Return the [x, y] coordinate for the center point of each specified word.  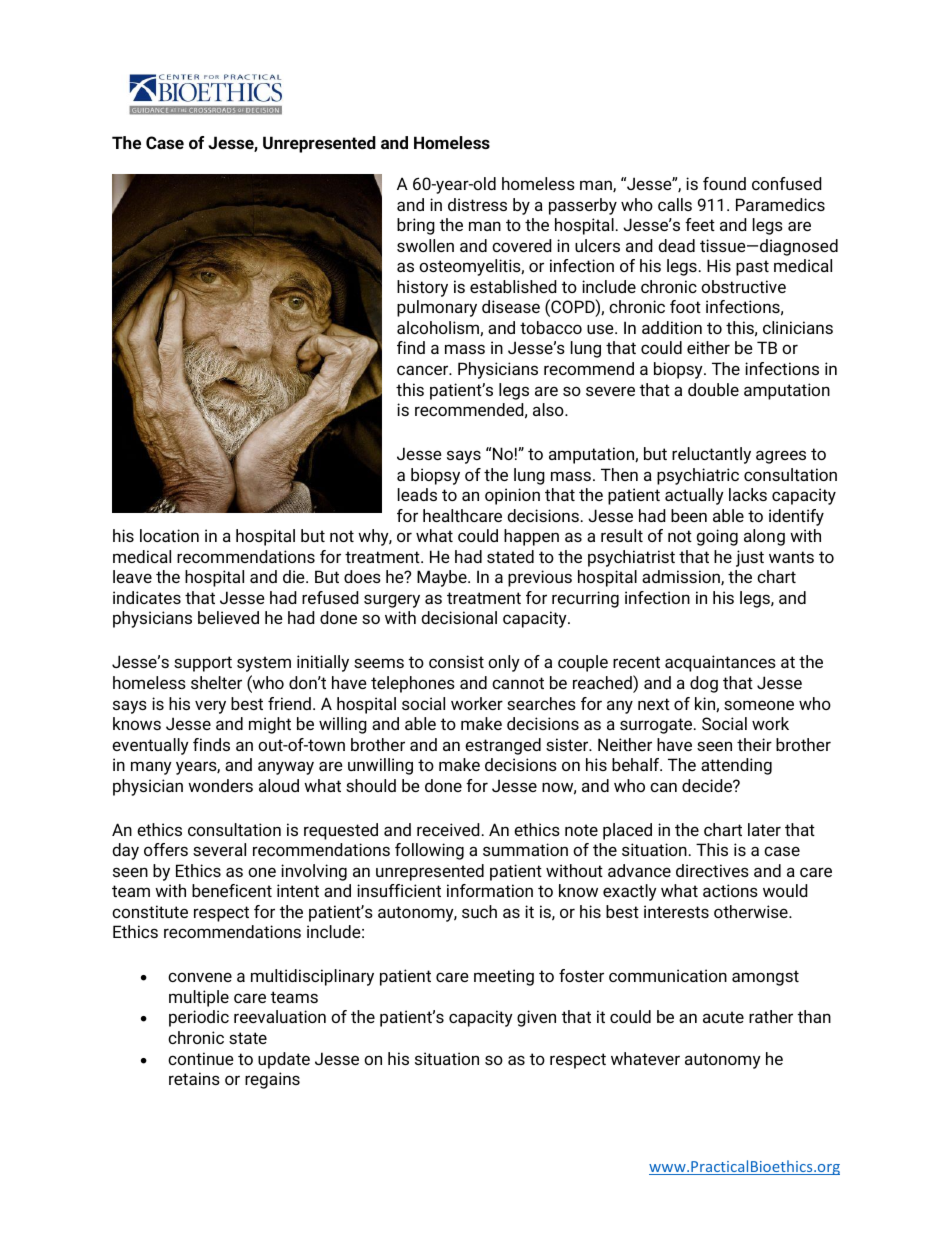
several [219, 849]
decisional [459, 617]
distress [477, 204]
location [169, 535]
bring [416, 226]
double [713, 389]
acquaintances [720, 663]
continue [201, 1058]
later [764, 829]
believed [228, 617]
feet [700, 224]
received [448, 829]
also [549, 409]
